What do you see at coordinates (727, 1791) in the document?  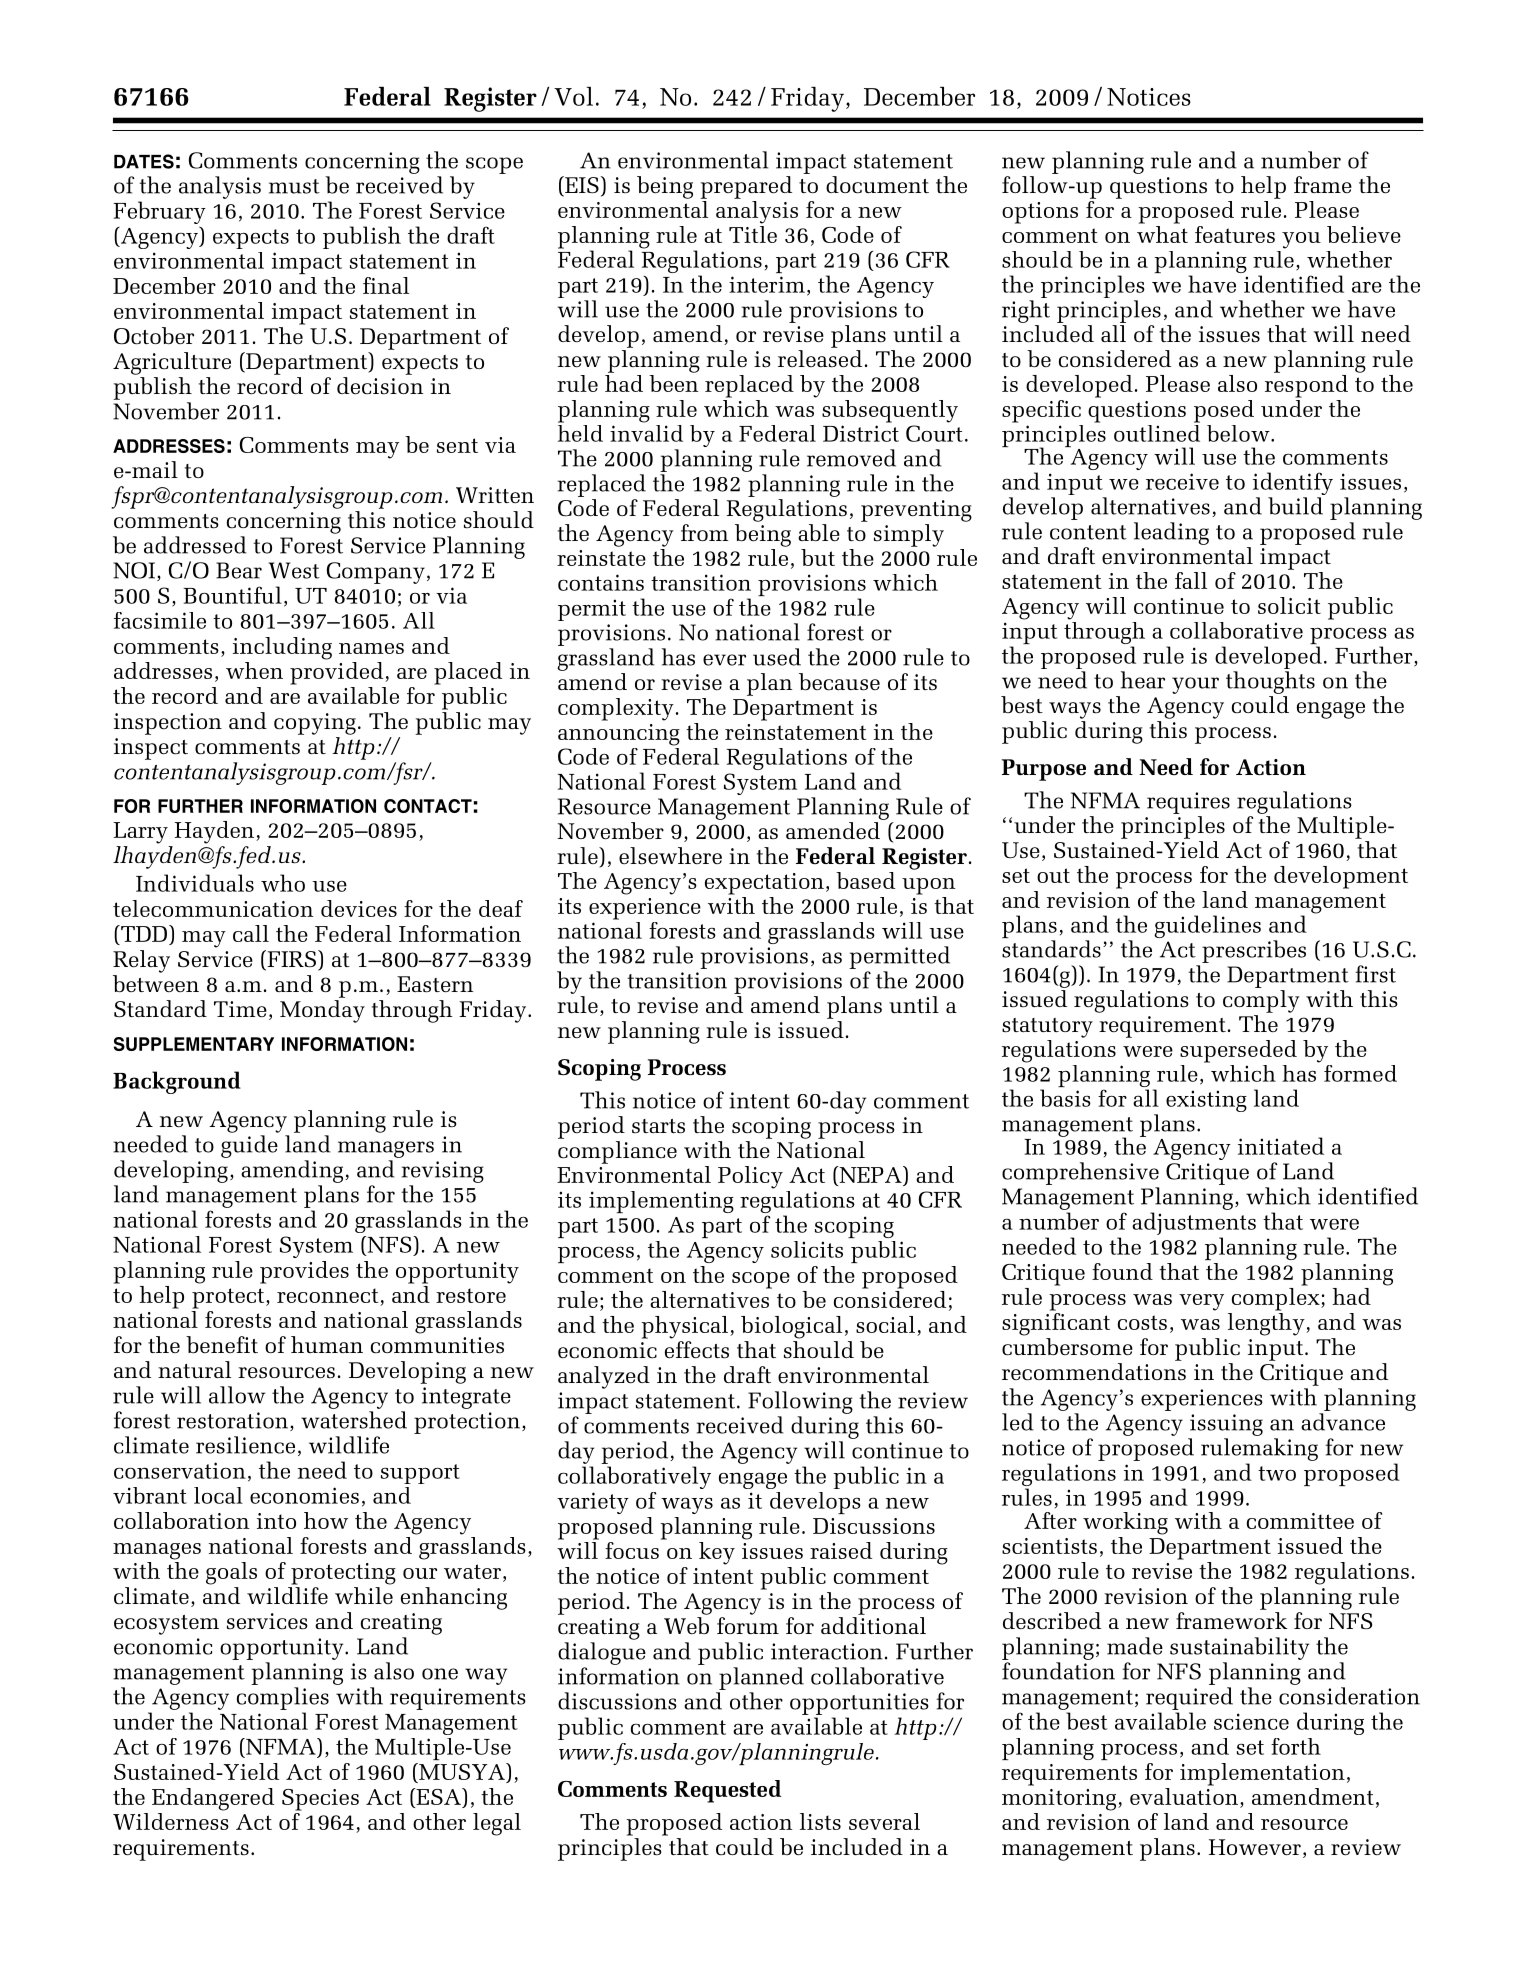 I see `Requested` at bounding box center [727, 1791].
